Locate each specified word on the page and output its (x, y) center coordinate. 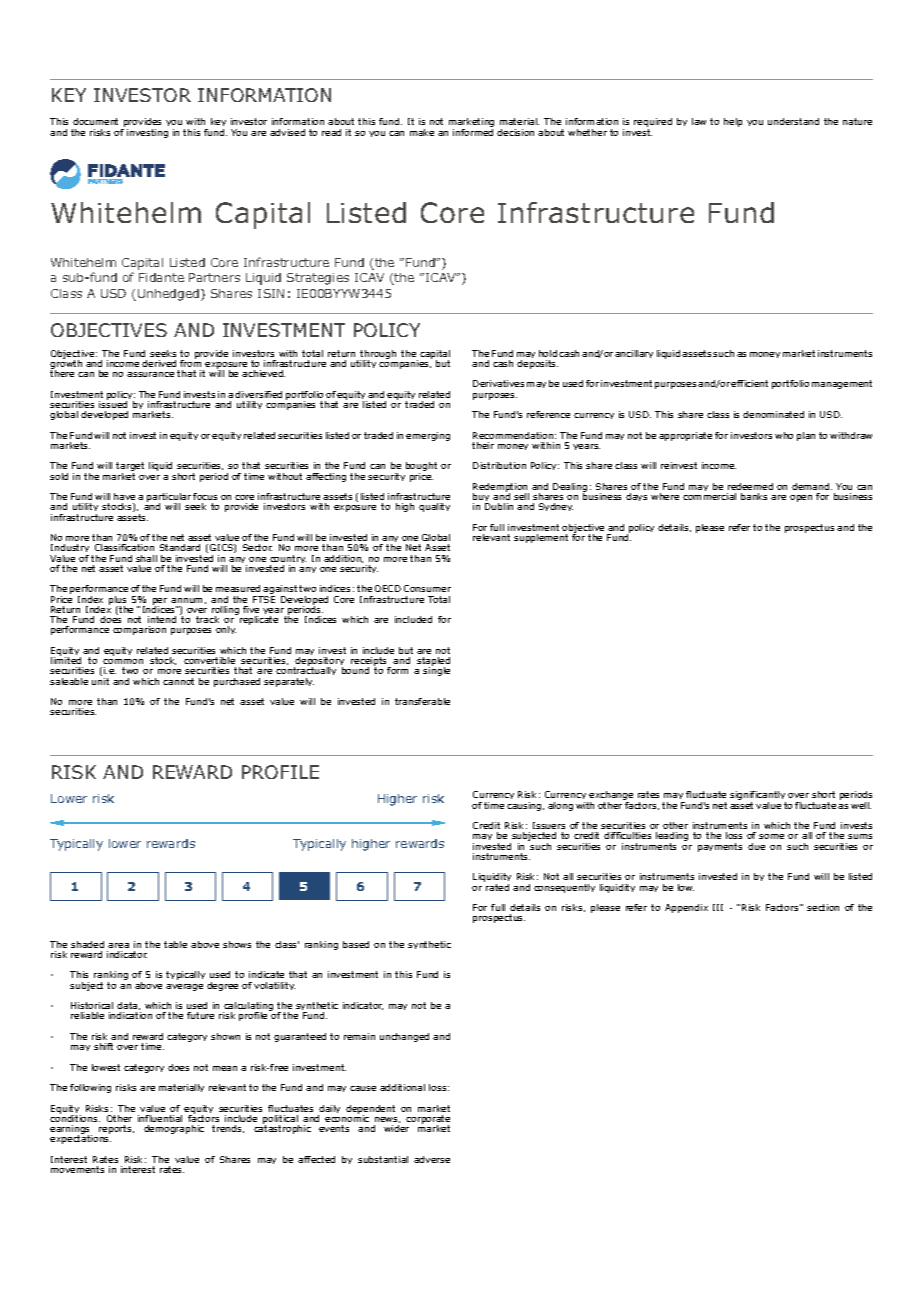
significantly (758, 797)
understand (793, 121)
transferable (422, 701)
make (422, 132)
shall (146, 558)
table (175, 944)
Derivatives (498, 383)
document (95, 121)
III (718, 907)
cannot (178, 681)
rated (497, 887)
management (842, 384)
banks (754, 496)
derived (159, 363)
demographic (174, 1129)
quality (434, 507)
